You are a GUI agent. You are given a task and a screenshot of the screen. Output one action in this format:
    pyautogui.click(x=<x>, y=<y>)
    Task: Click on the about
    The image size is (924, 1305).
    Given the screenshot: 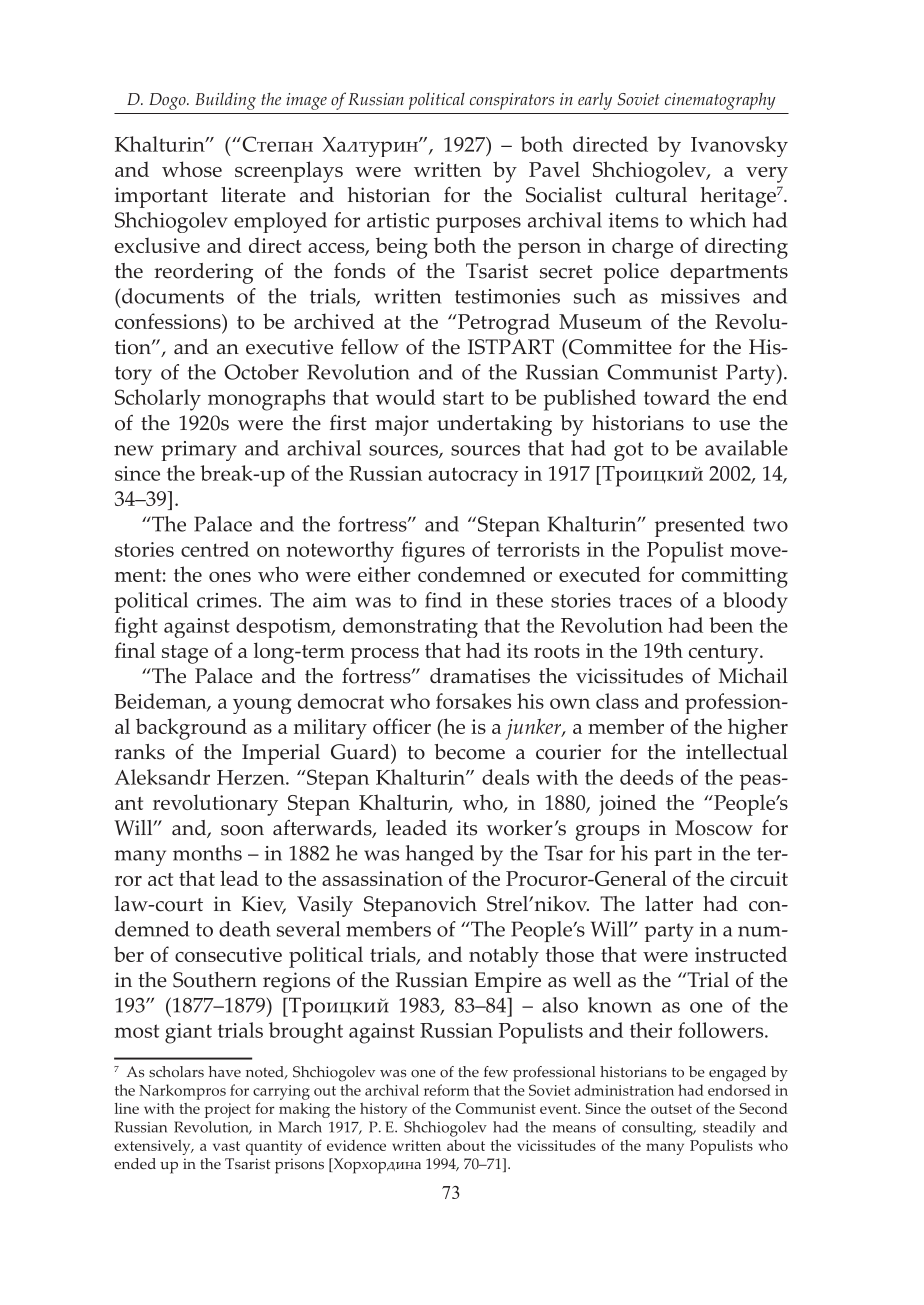 What is the action you would take?
    pyautogui.click(x=466, y=1145)
